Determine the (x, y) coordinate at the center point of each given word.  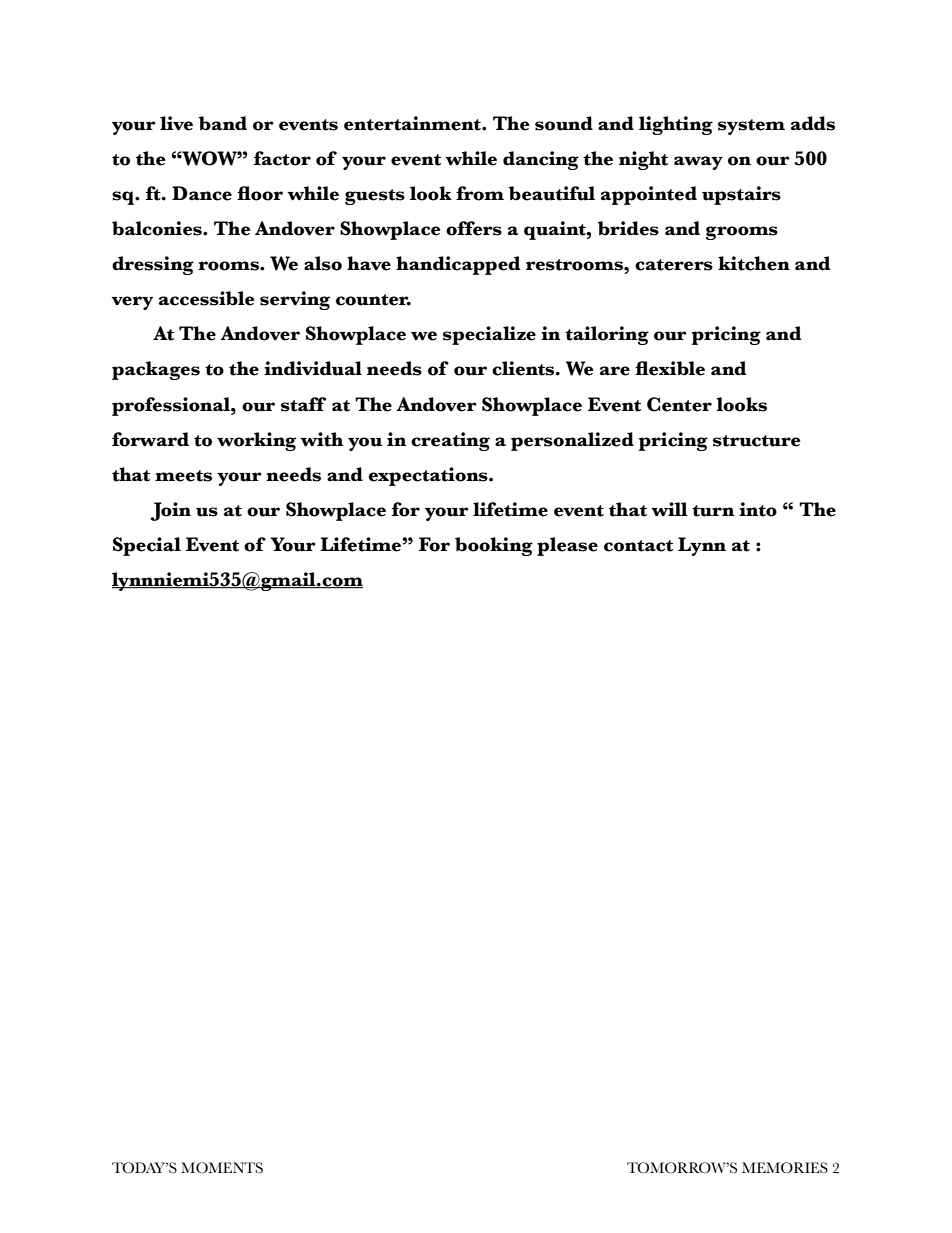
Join (170, 511)
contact (638, 546)
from (480, 193)
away (698, 163)
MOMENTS (222, 1167)
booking (494, 546)
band (222, 123)
